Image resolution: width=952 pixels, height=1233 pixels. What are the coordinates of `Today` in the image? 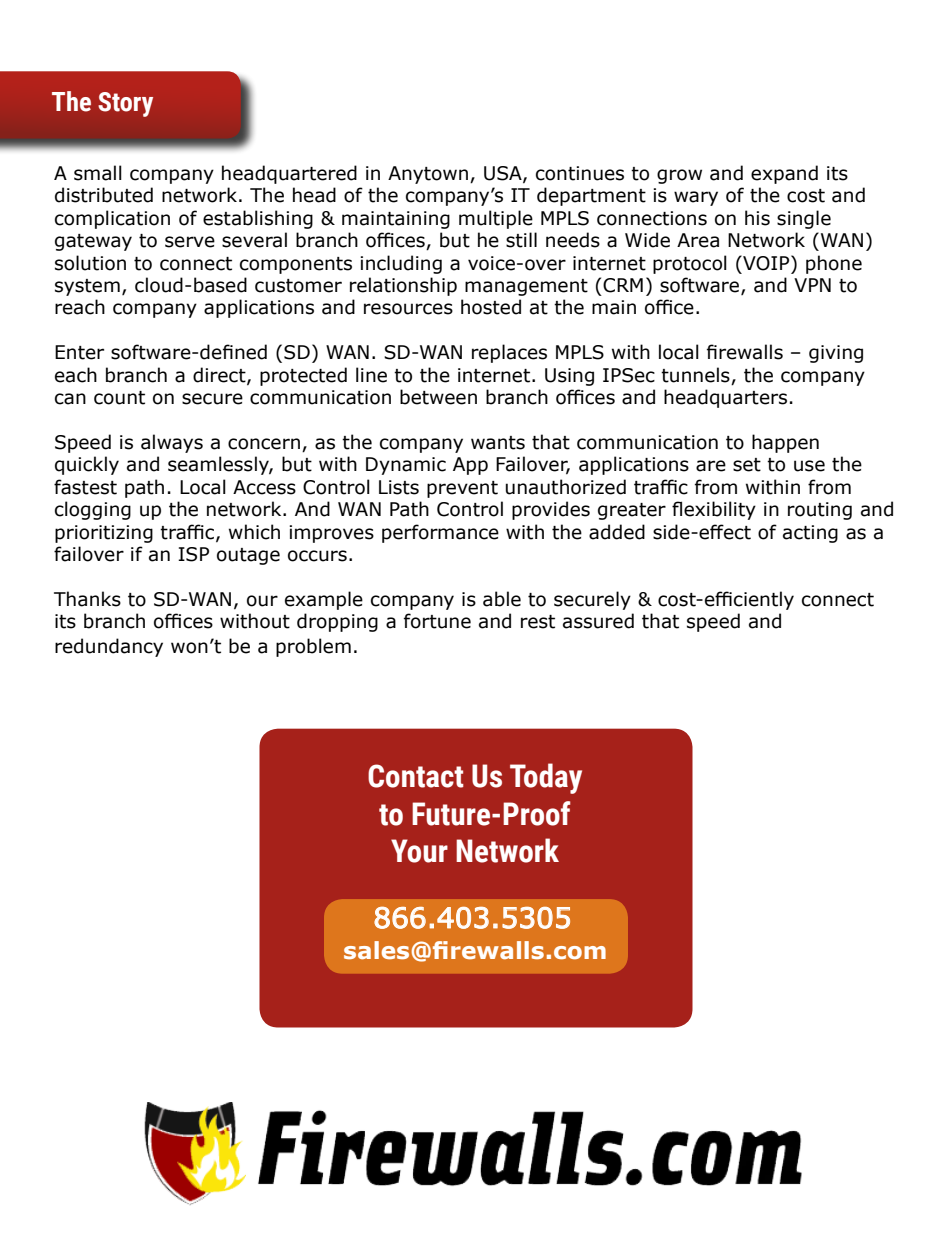 It's located at (546, 778).
